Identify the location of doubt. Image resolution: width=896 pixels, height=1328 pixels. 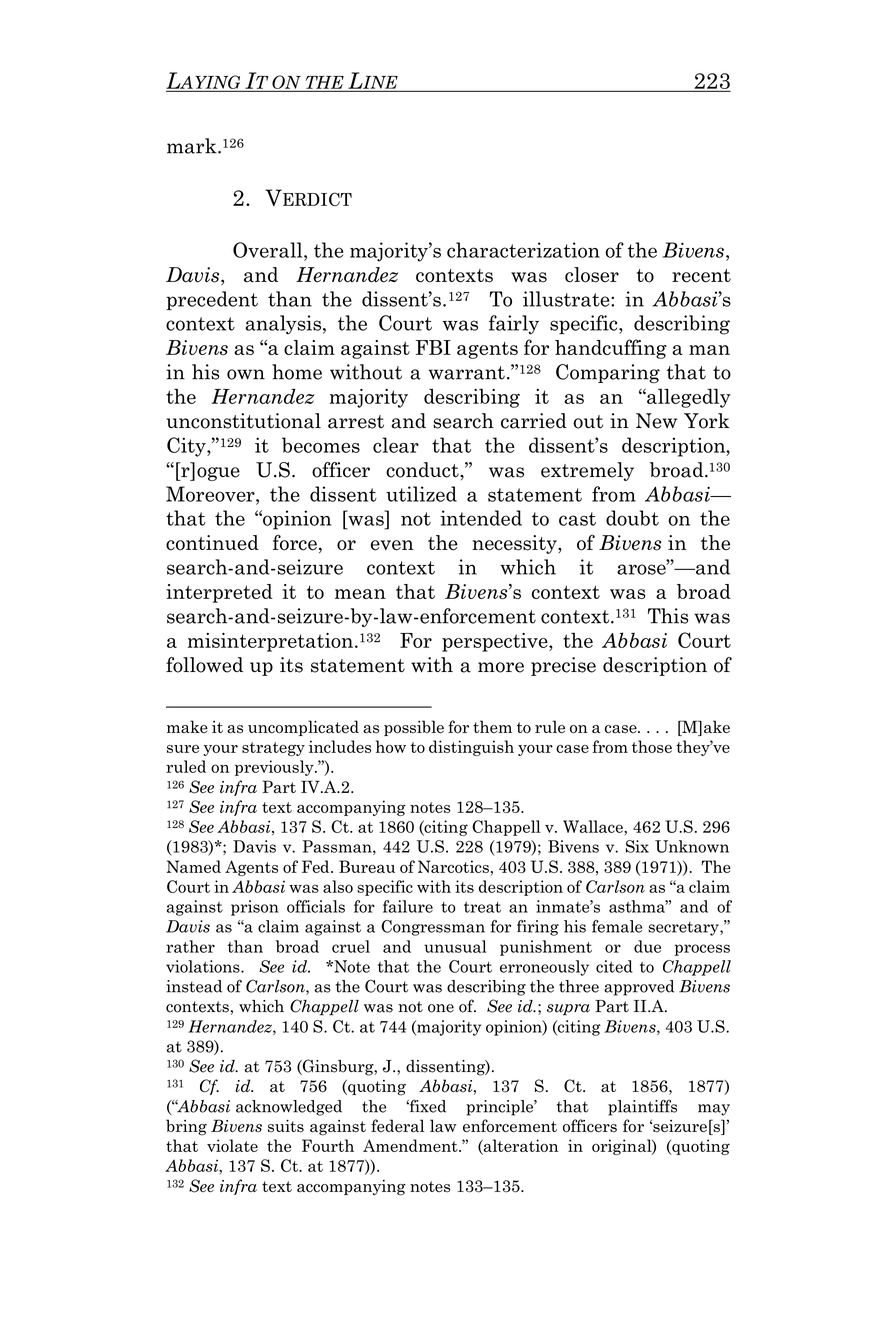
(632, 518).
